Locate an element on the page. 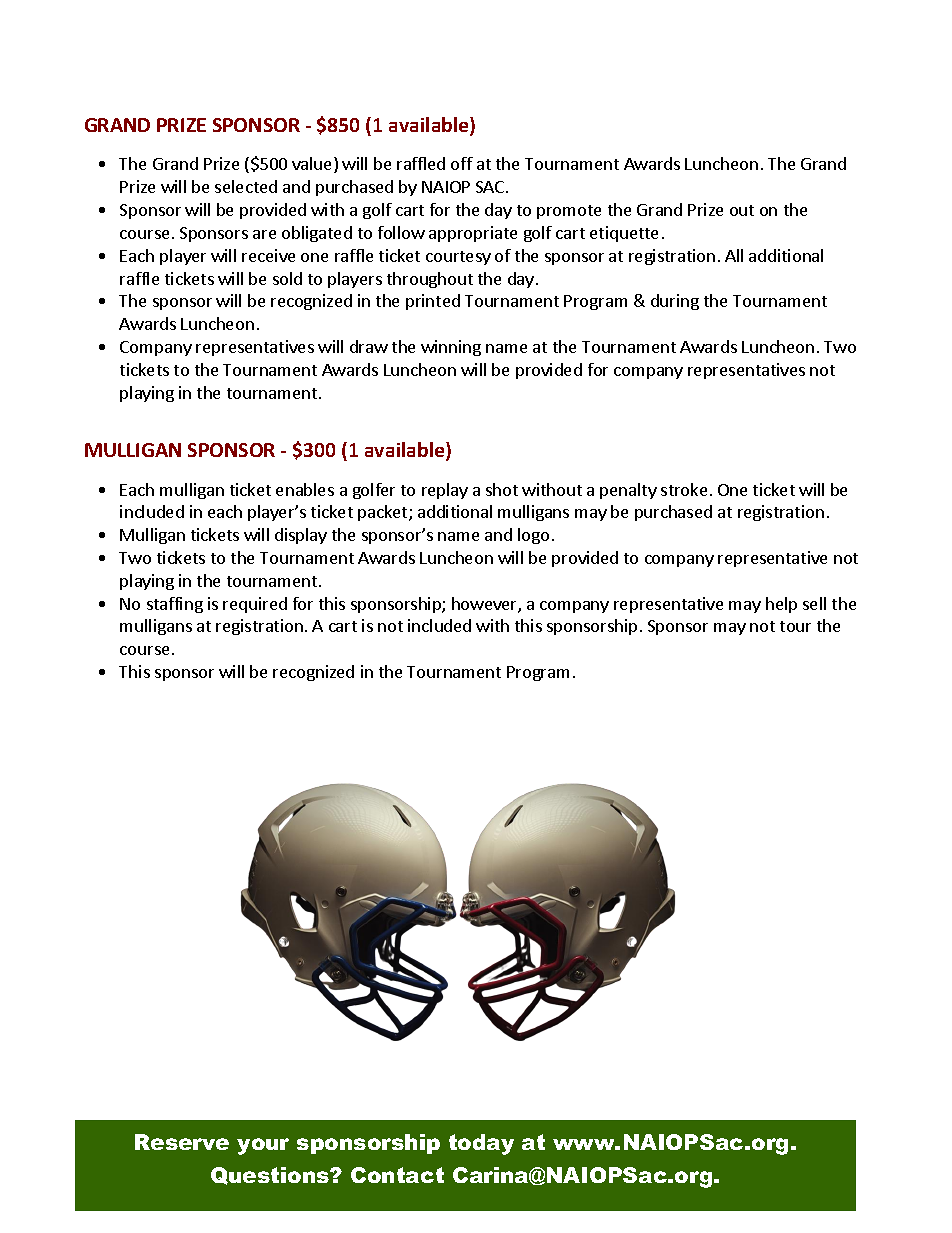  off is located at coordinates (462, 163).
